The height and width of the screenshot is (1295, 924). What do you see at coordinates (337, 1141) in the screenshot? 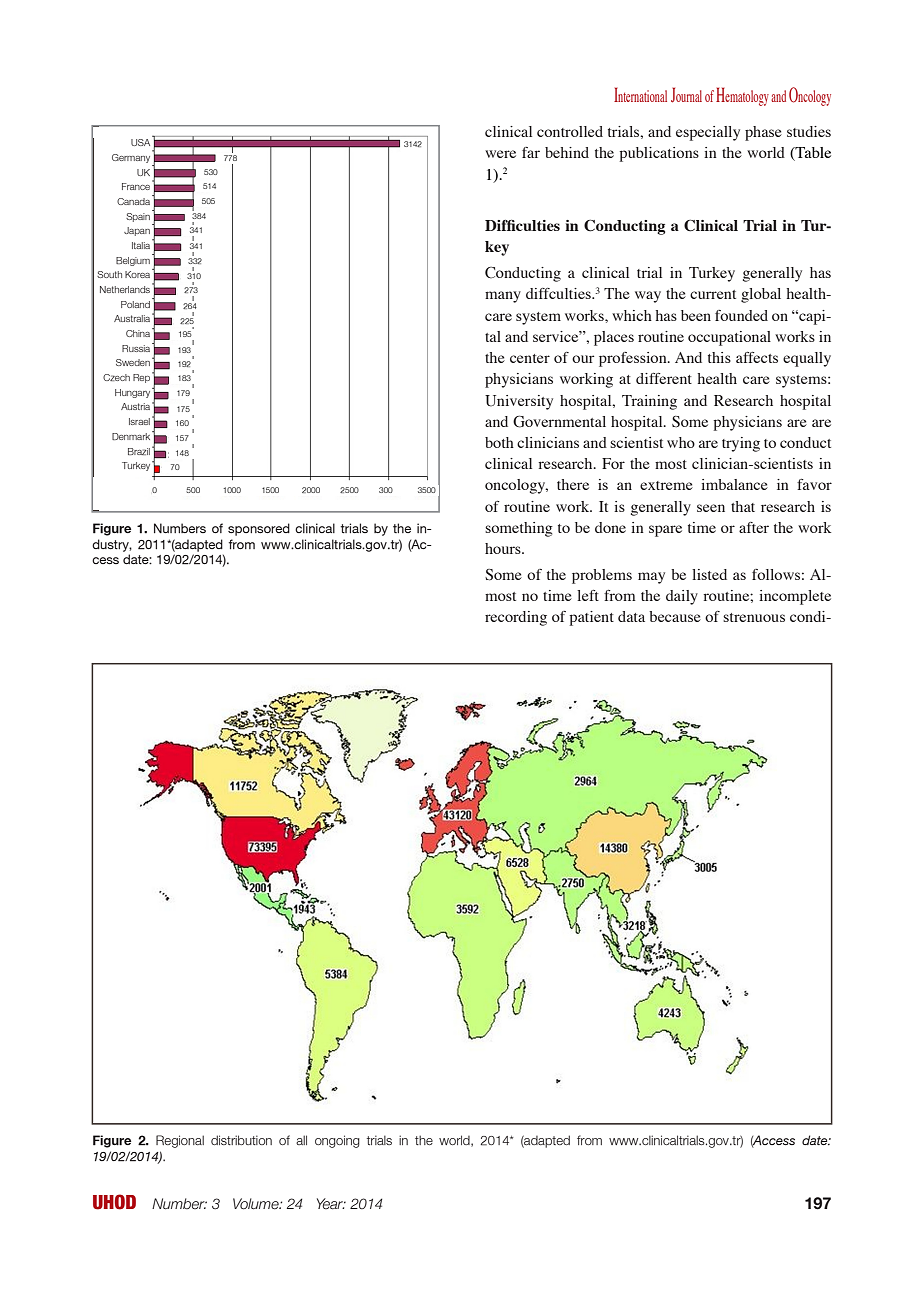
I see `ongoing` at bounding box center [337, 1141].
